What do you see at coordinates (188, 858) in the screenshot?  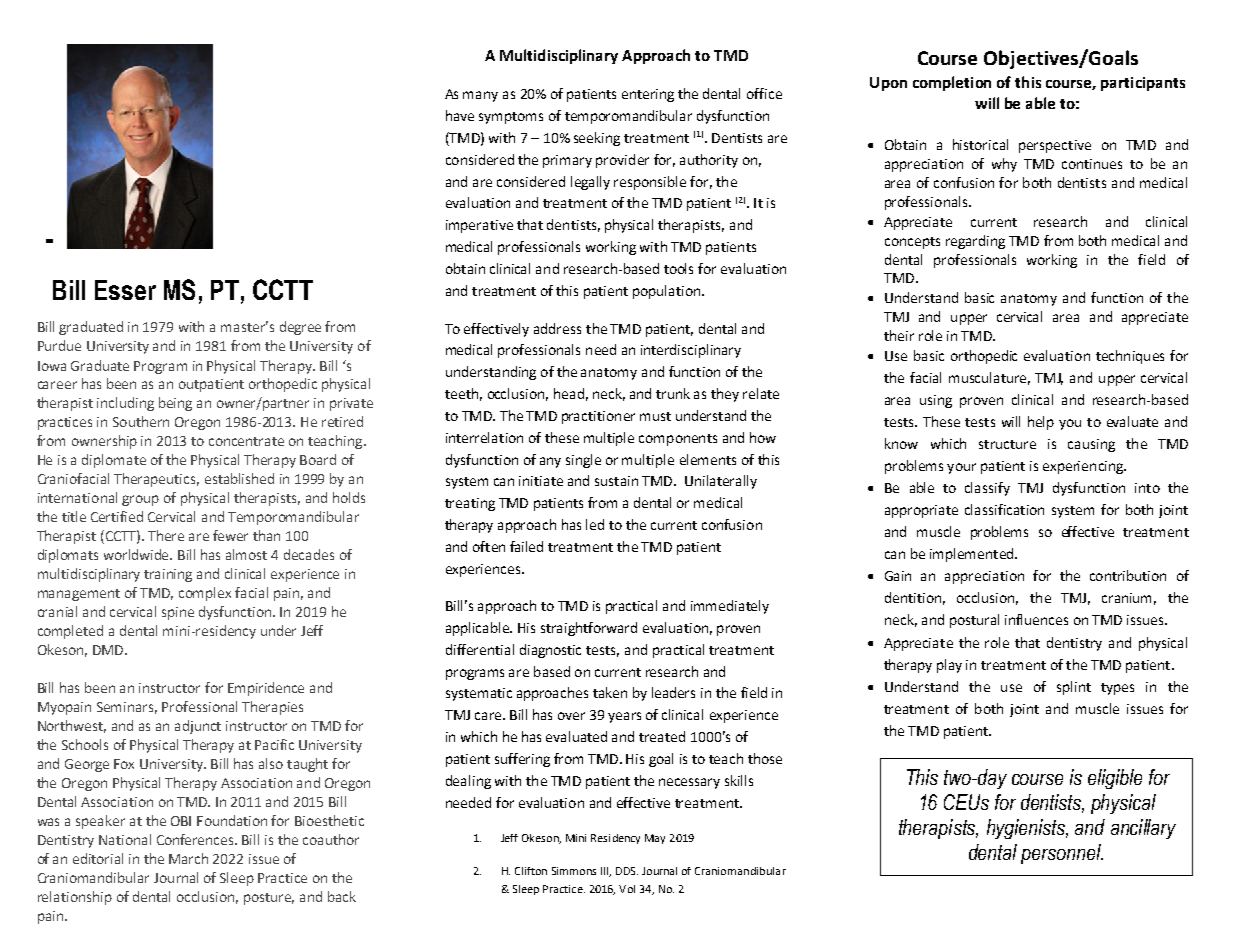 I see `March` at bounding box center [188, 858].
